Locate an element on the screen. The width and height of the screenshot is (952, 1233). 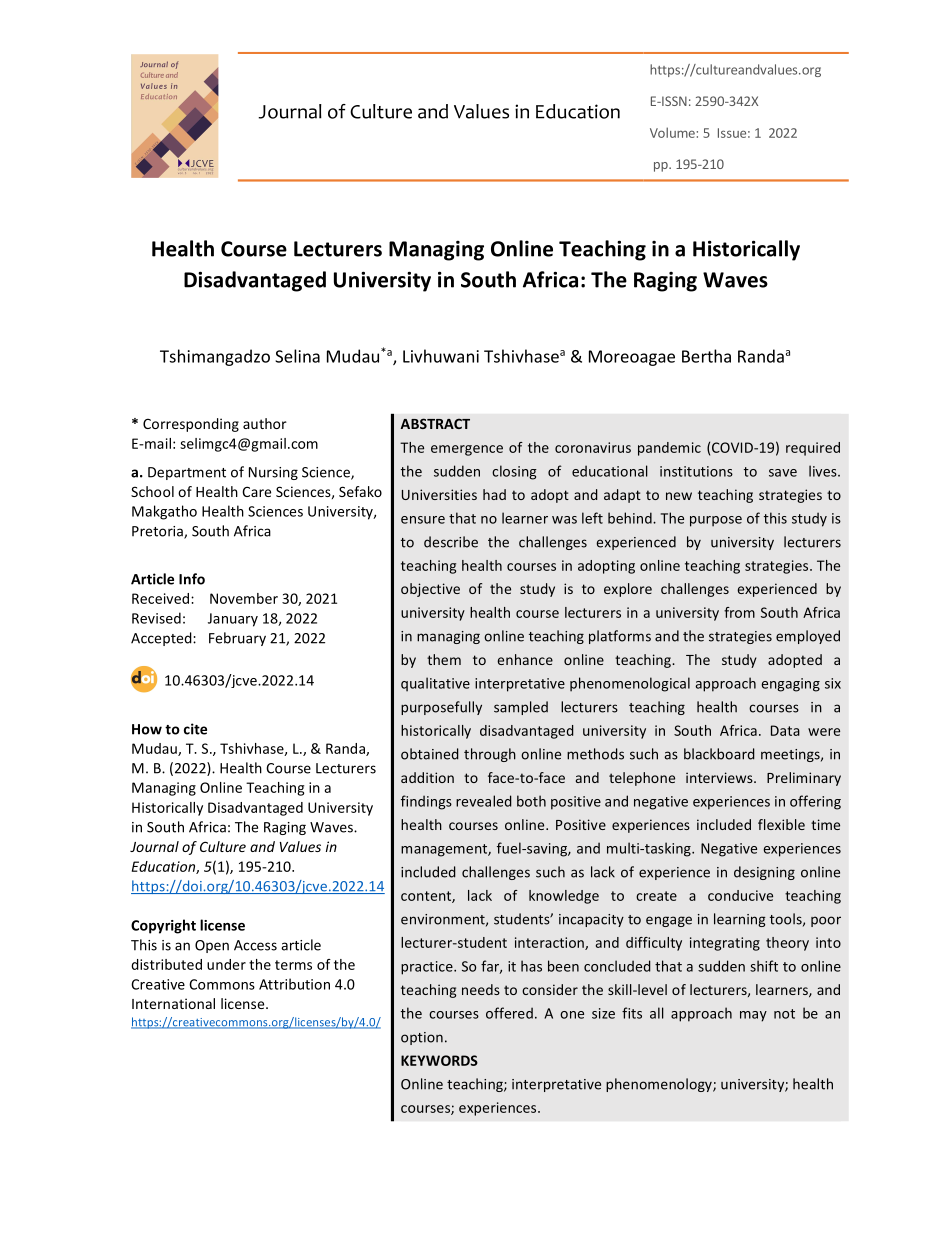
KEYWORDS is located at coordinates (439, 1060).
